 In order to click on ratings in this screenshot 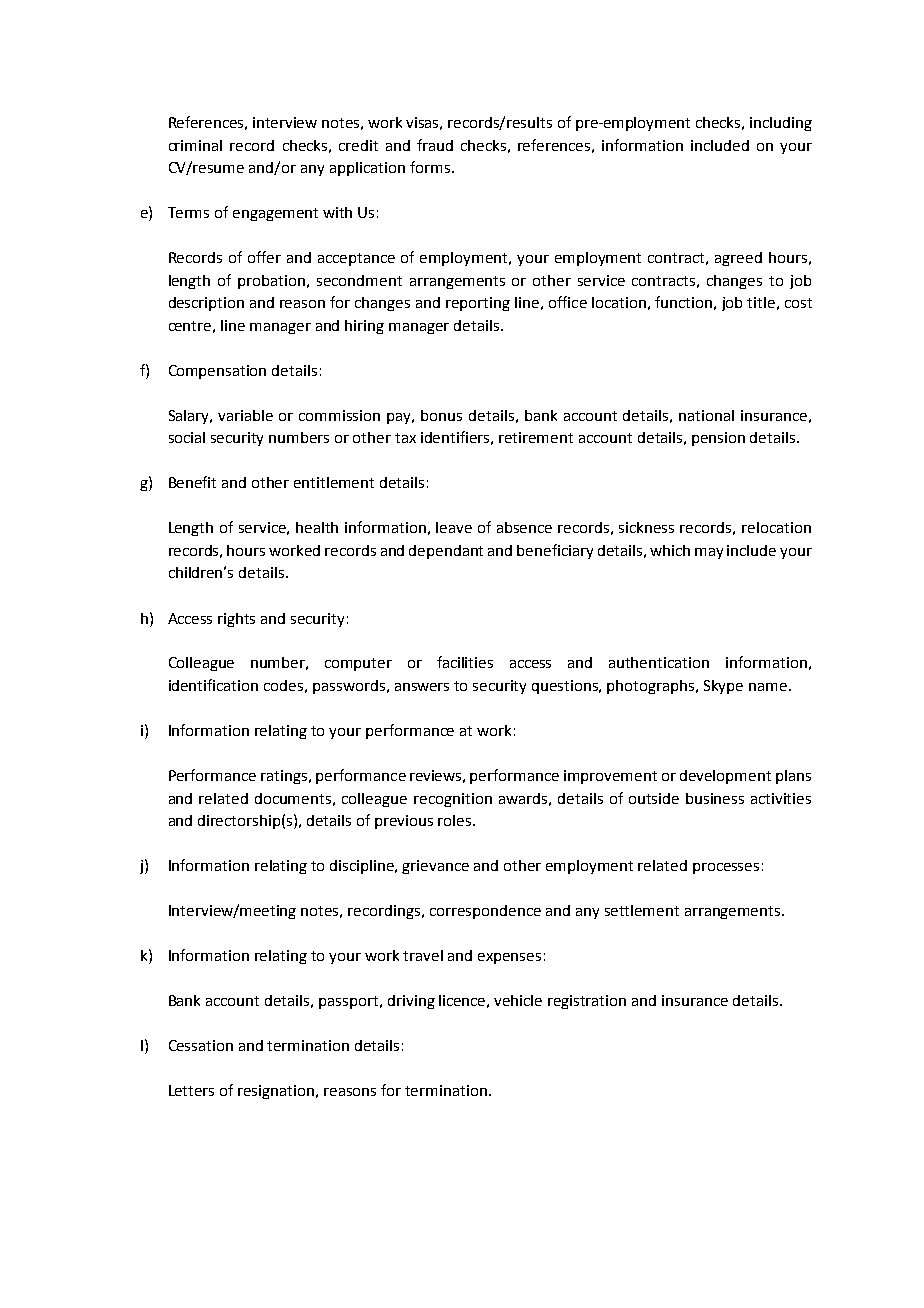, I will do `click(285, 777)`.
